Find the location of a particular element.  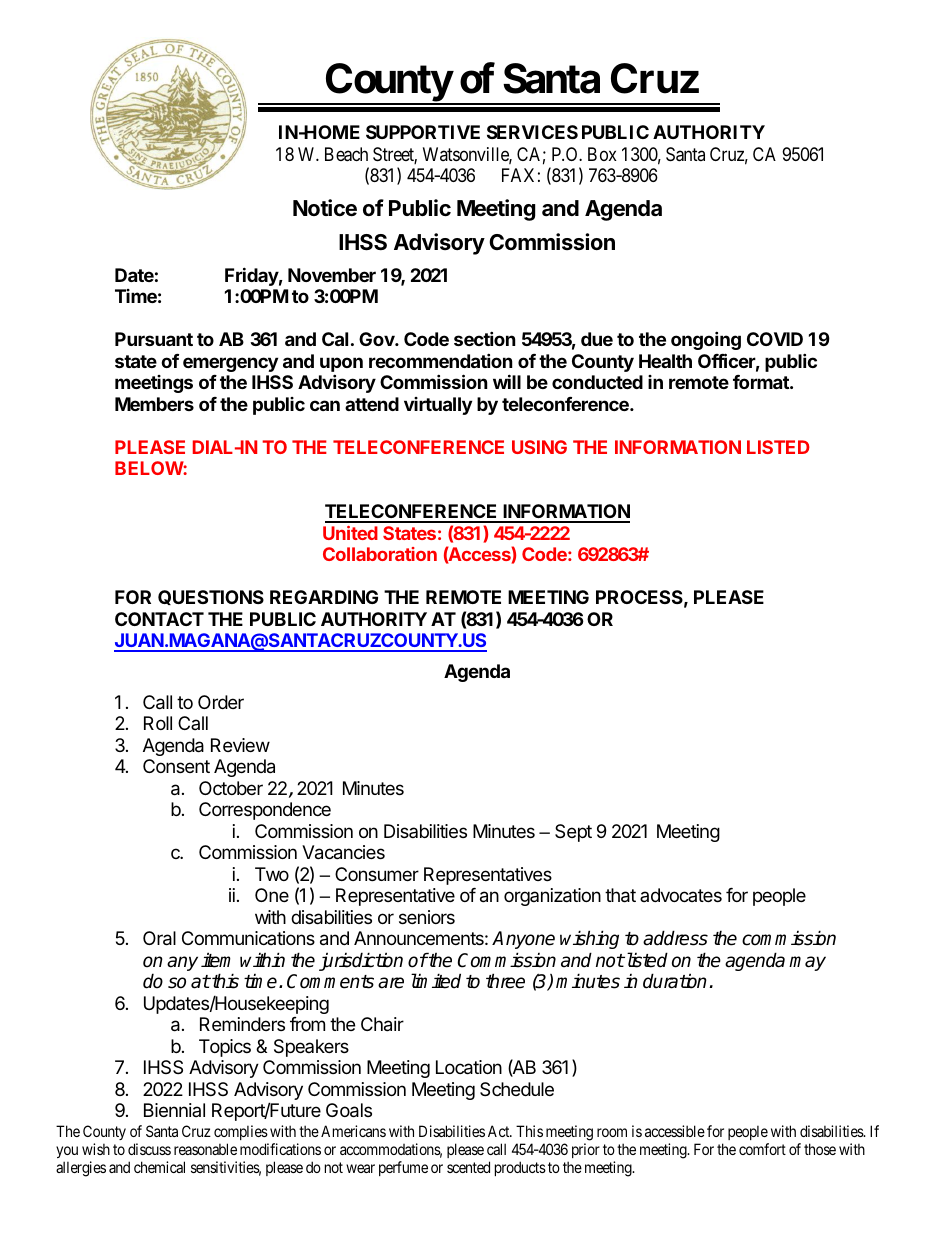

USING is located at coordinates (539, 447).
